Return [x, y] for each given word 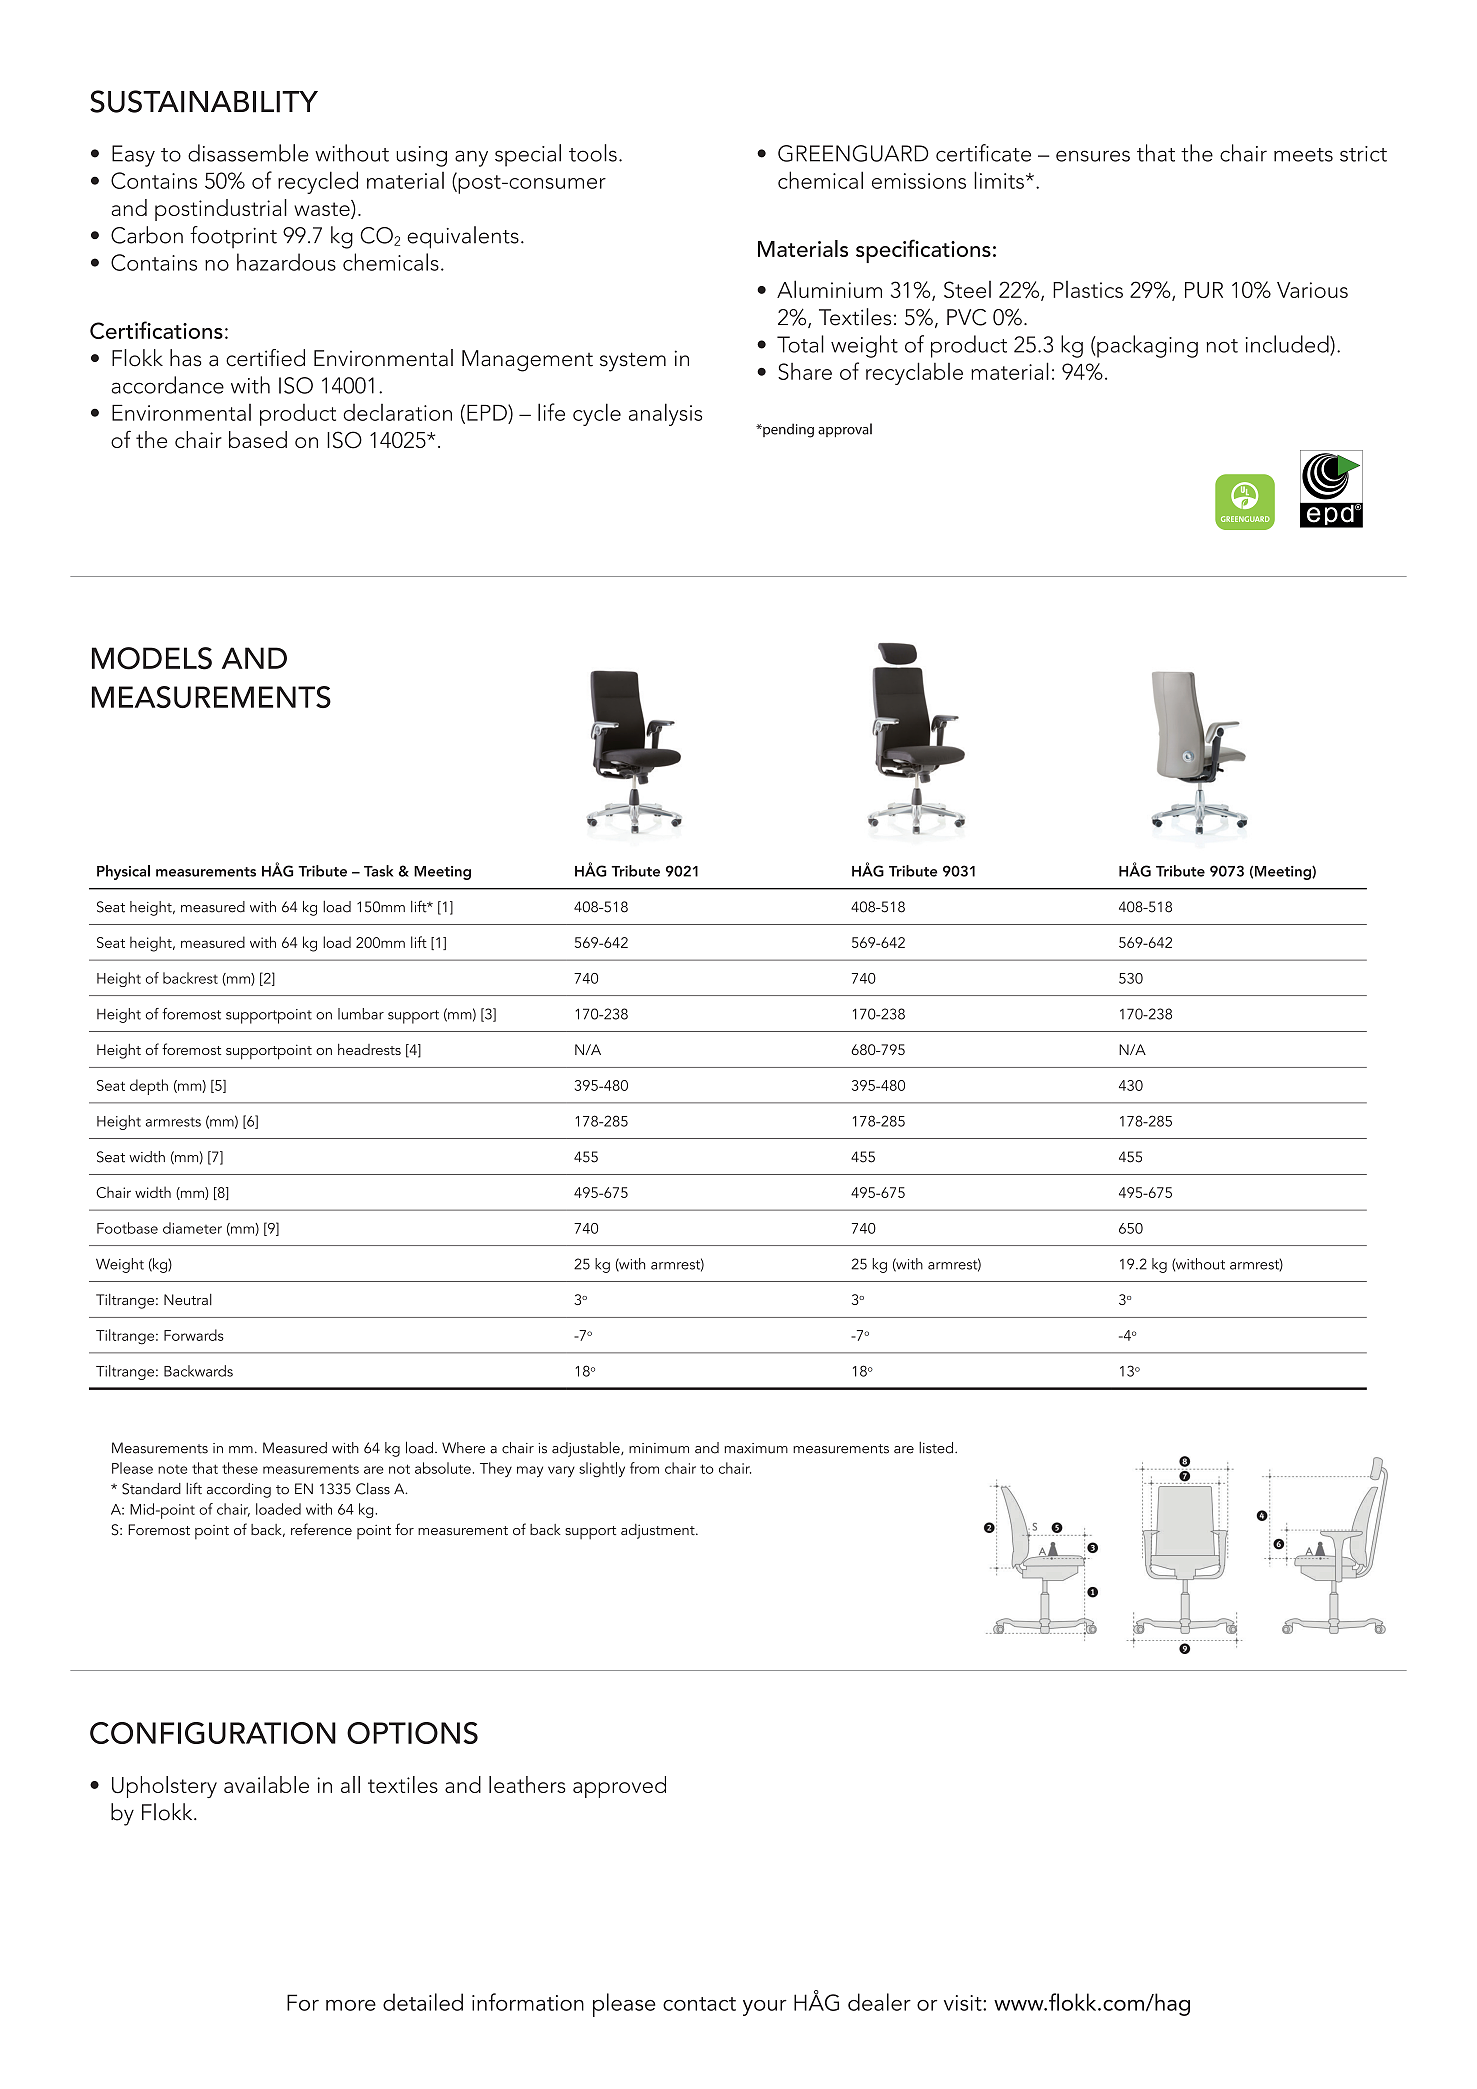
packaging [1146, 346]
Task [378, 871]
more [351, 2005]
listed [937, 1448]
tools [593, 153]
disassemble [248, 153]
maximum [756, 1448]
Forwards [194, 1335]
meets [1303, 155]
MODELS [152, 658]
